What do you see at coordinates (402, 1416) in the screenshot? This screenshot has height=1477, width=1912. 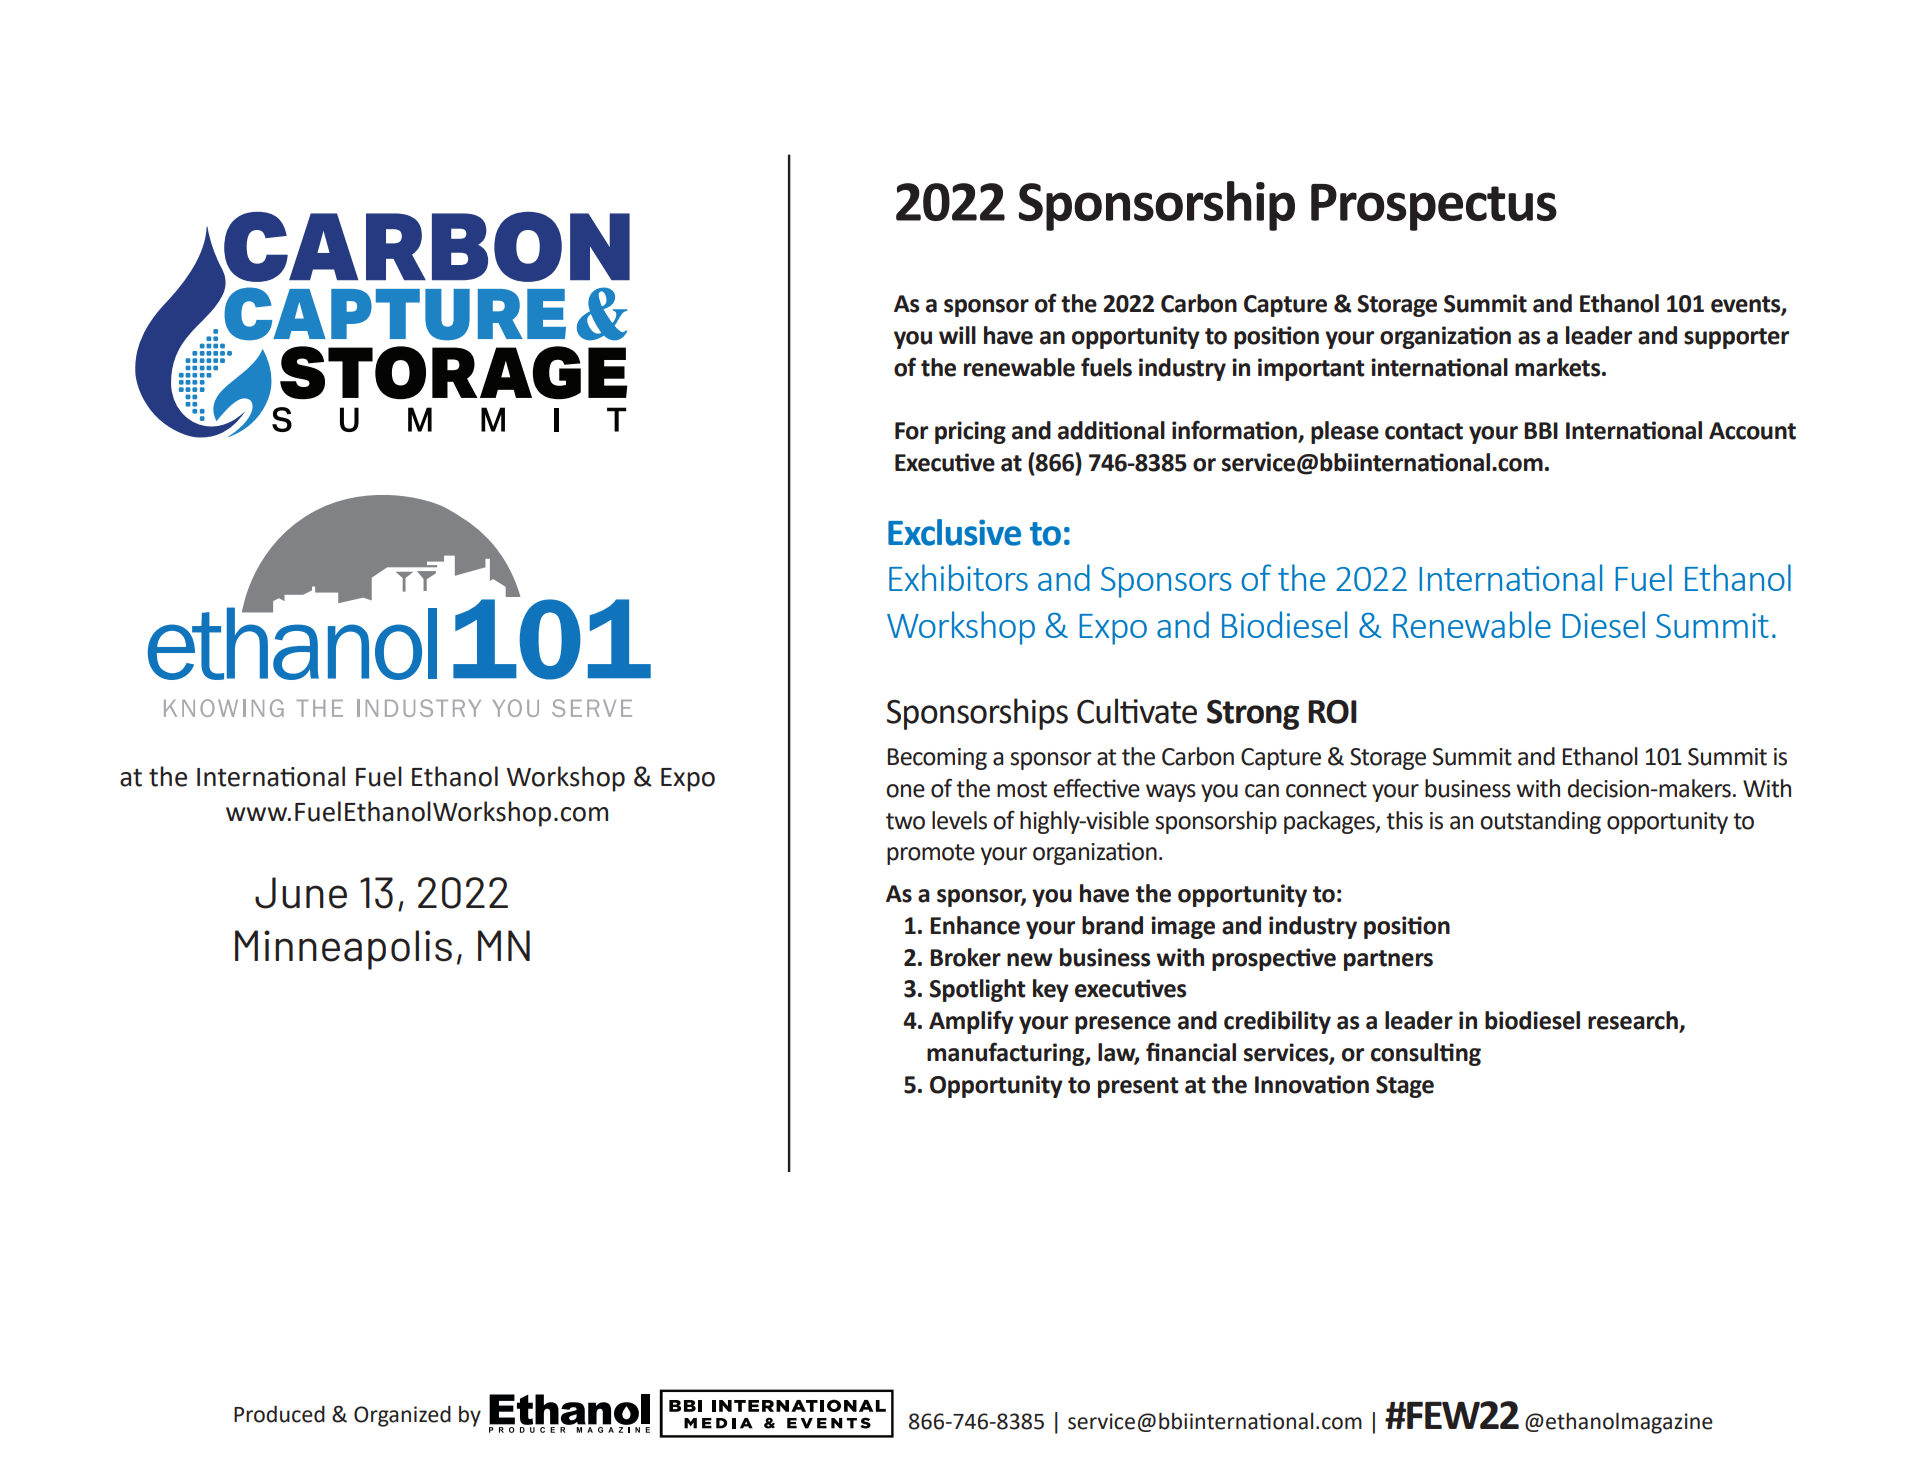 I see `Organized` at bounding box center [402, 1416].
